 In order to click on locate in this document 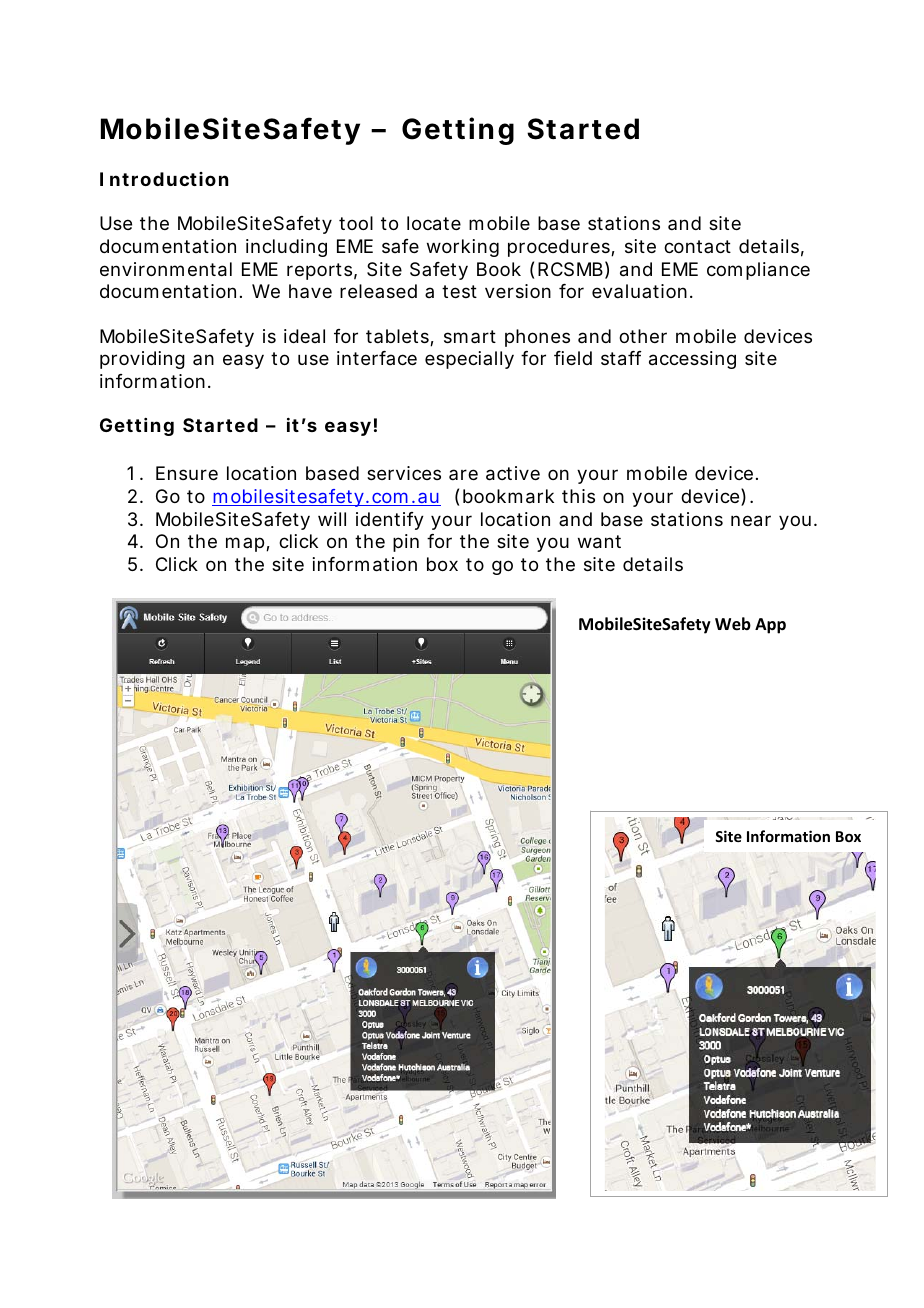, I will do `click(434, 223)`.
